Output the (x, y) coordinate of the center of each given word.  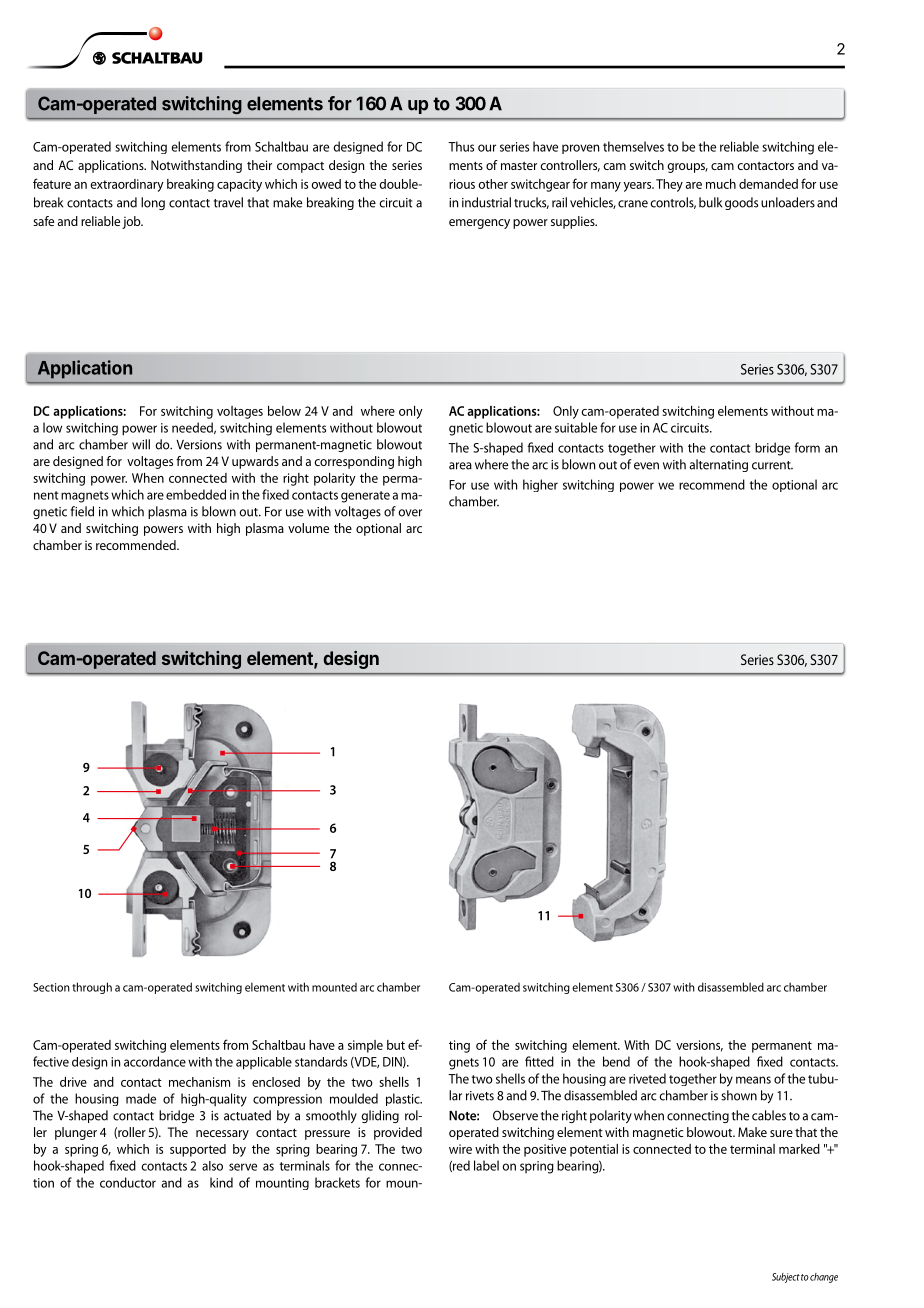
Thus (461, 146)
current (772, 465)
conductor (128, 1182)
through (92, 988)
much (721, 184)
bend (616, 1061)
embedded (196, 494)
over (410, 513)
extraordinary (127, 185)
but (396, 1045)
